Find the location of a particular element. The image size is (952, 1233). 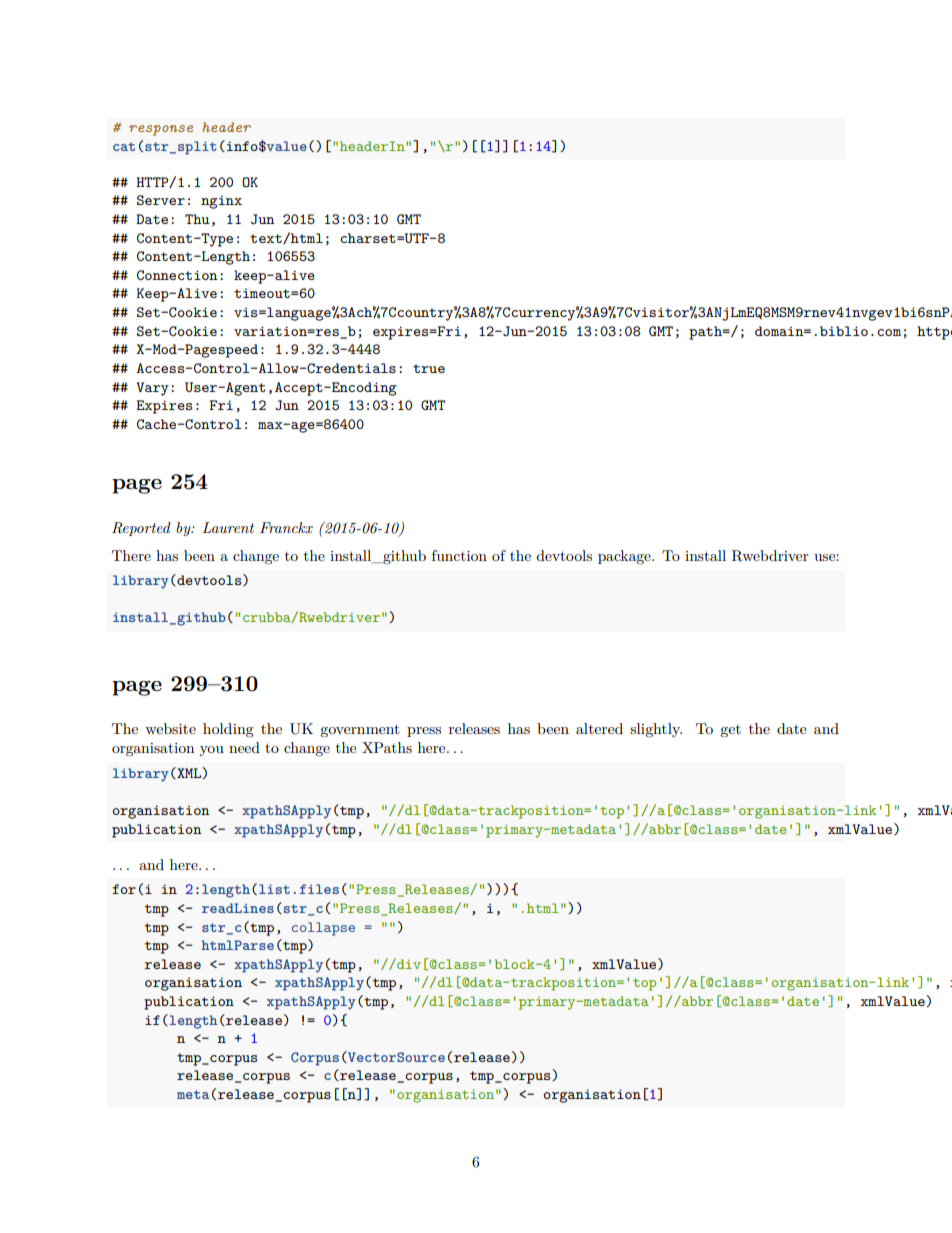

response is located at coordinates (161, 130).
